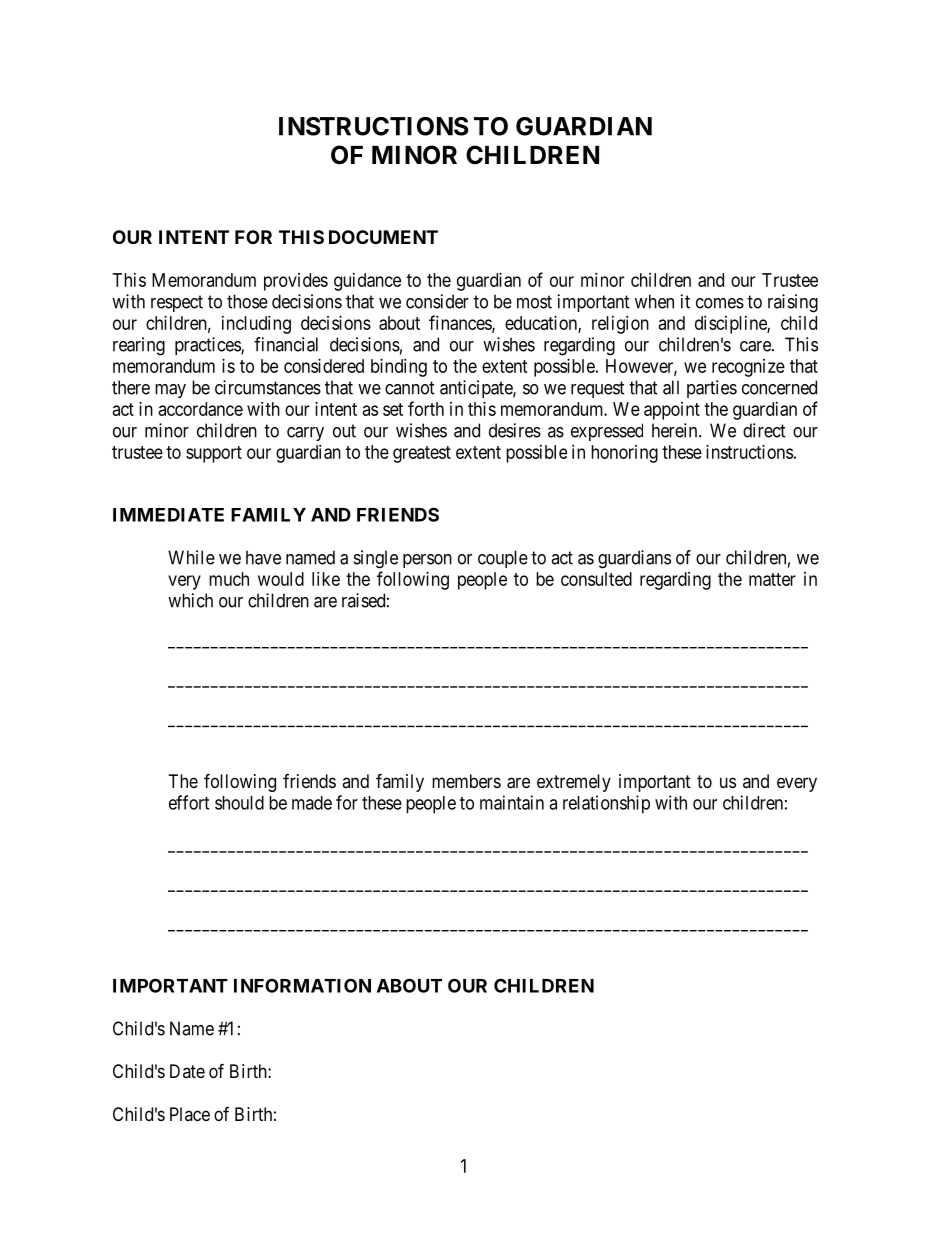 This screenshot has height=1233, width=952. I want to click on support, so click(214, 454).
